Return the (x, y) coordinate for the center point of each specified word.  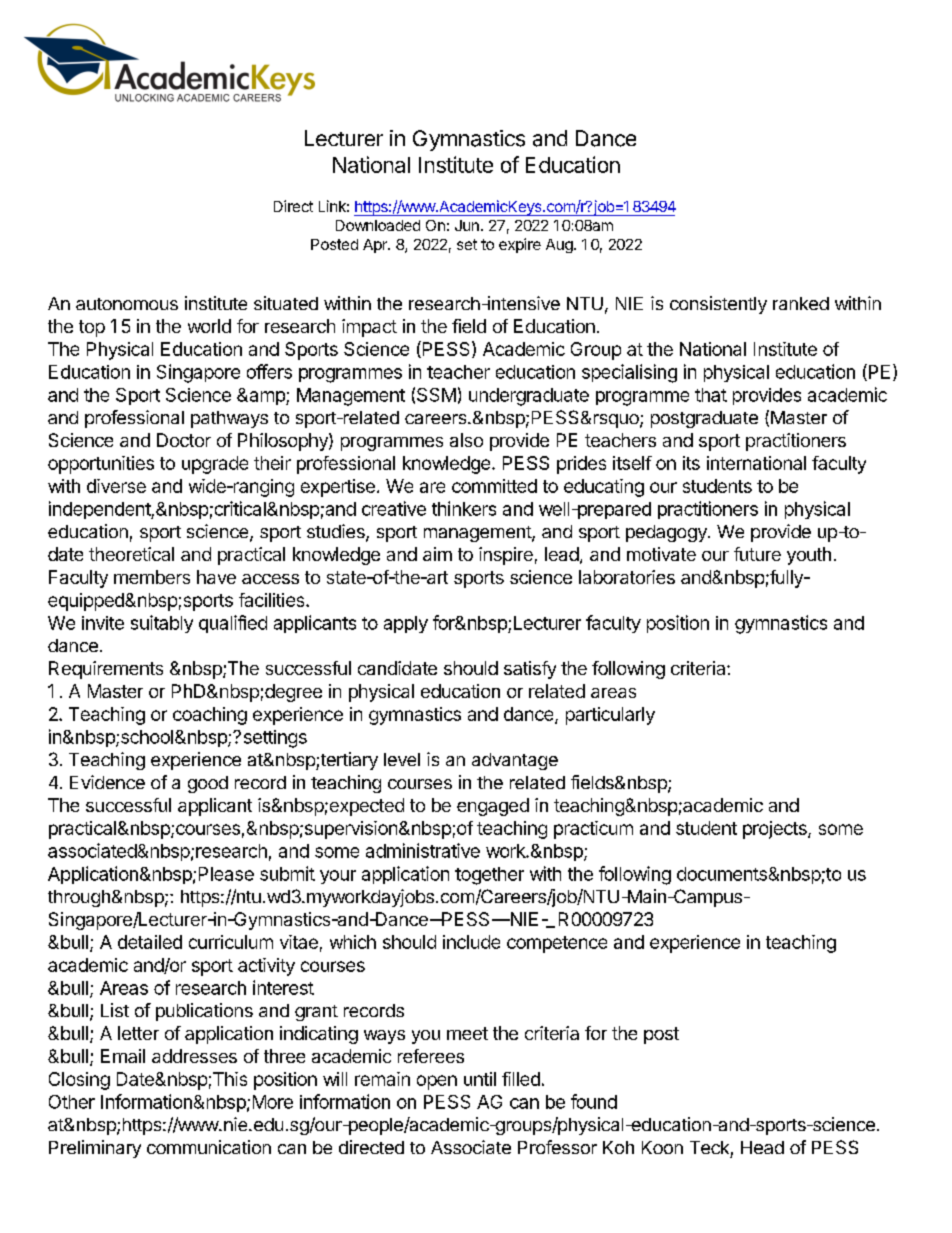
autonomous (127, 304)
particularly (610, 716)
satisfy (530, 670)
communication (209, 1147)
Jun (467, 225)
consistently (718, 305)
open (437, 1082)
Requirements (106, 670)
